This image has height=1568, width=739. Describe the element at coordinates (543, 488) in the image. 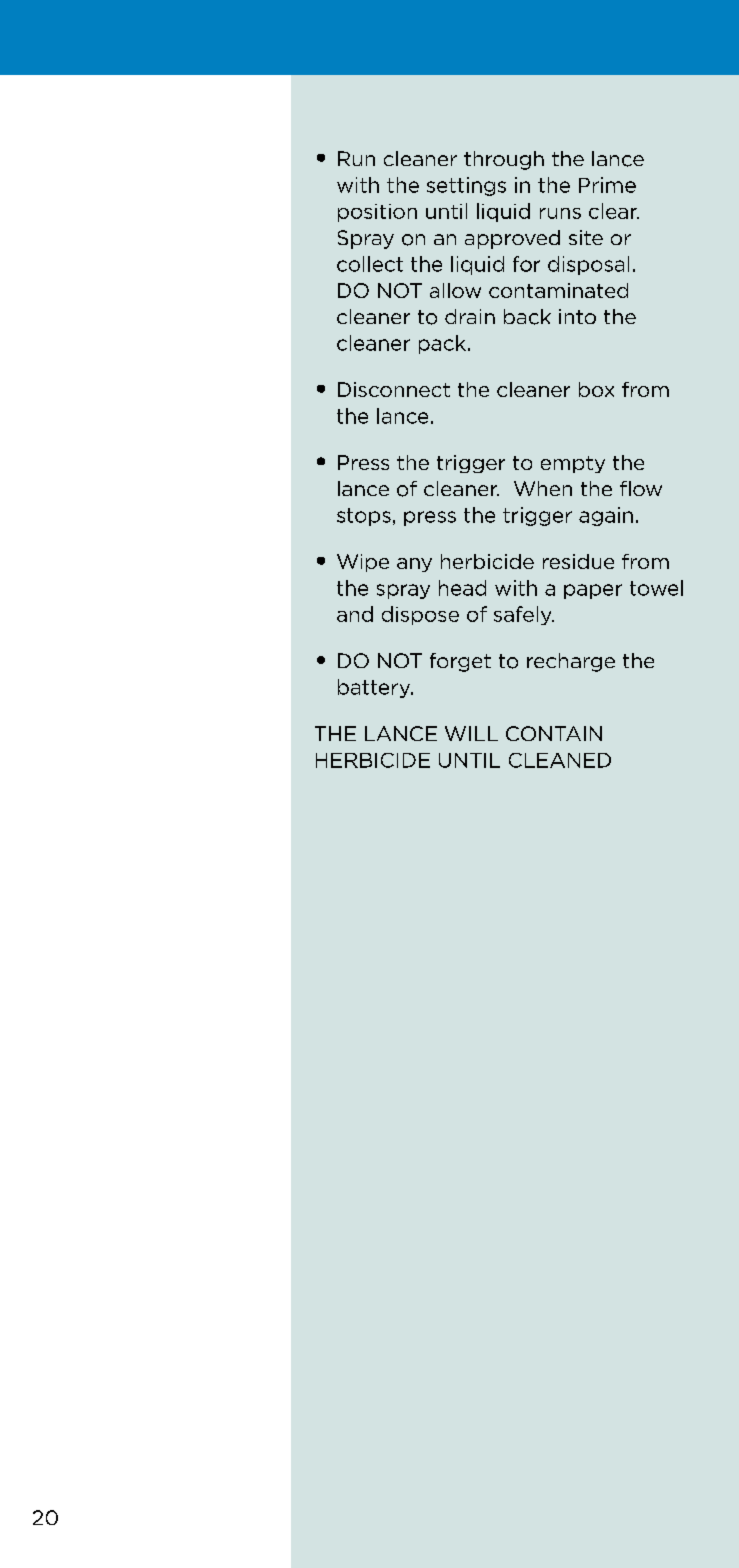

I see `When` at that location.
